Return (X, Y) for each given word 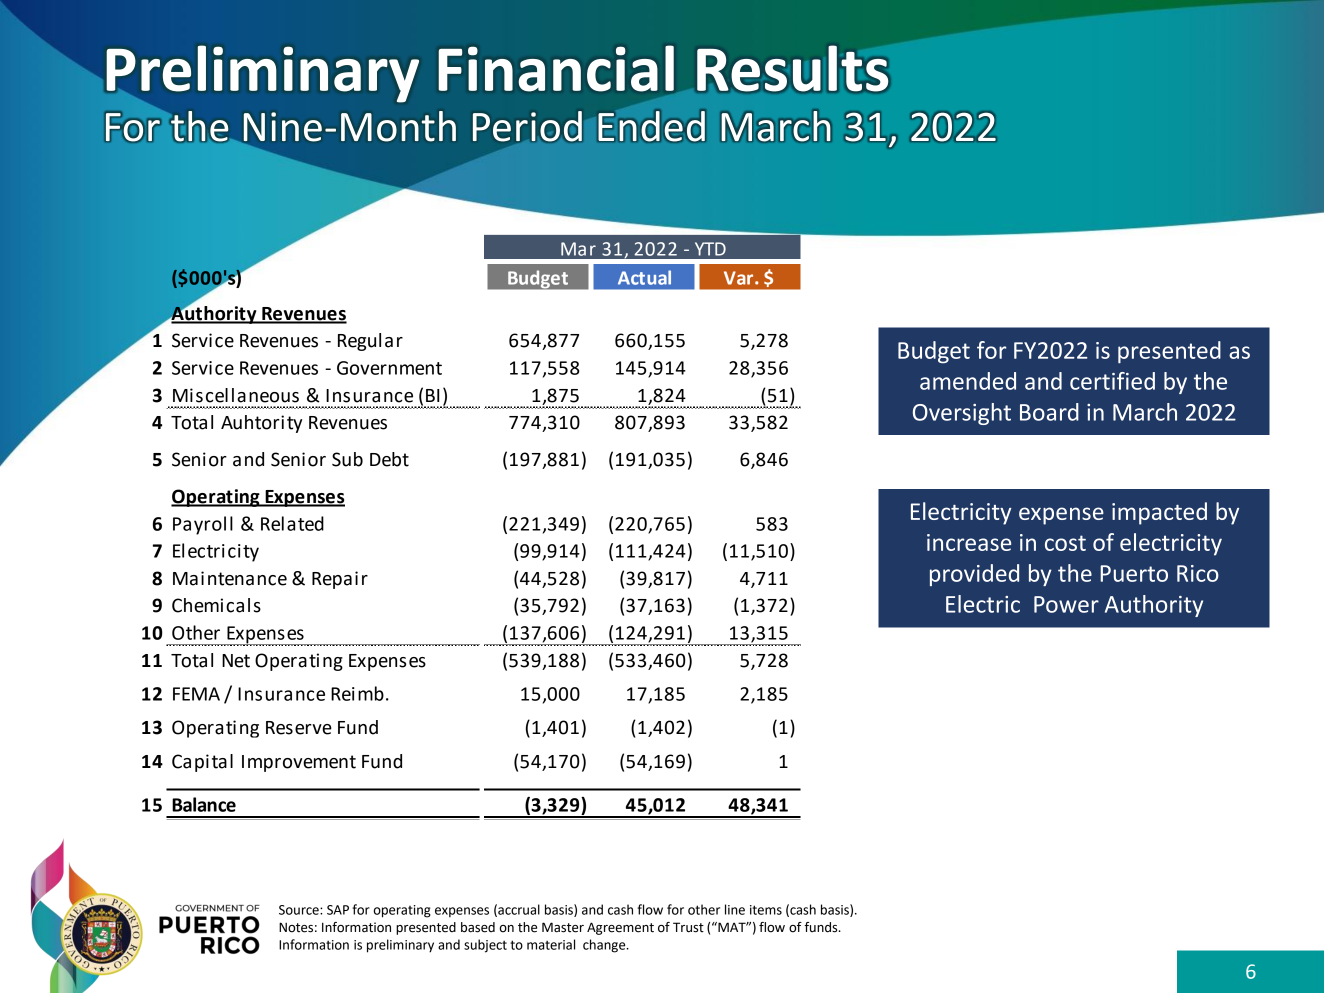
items (766, 910)
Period (527, 126)
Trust (688, 927)
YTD (710, 249)
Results (792, 68)
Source (300, 910)
